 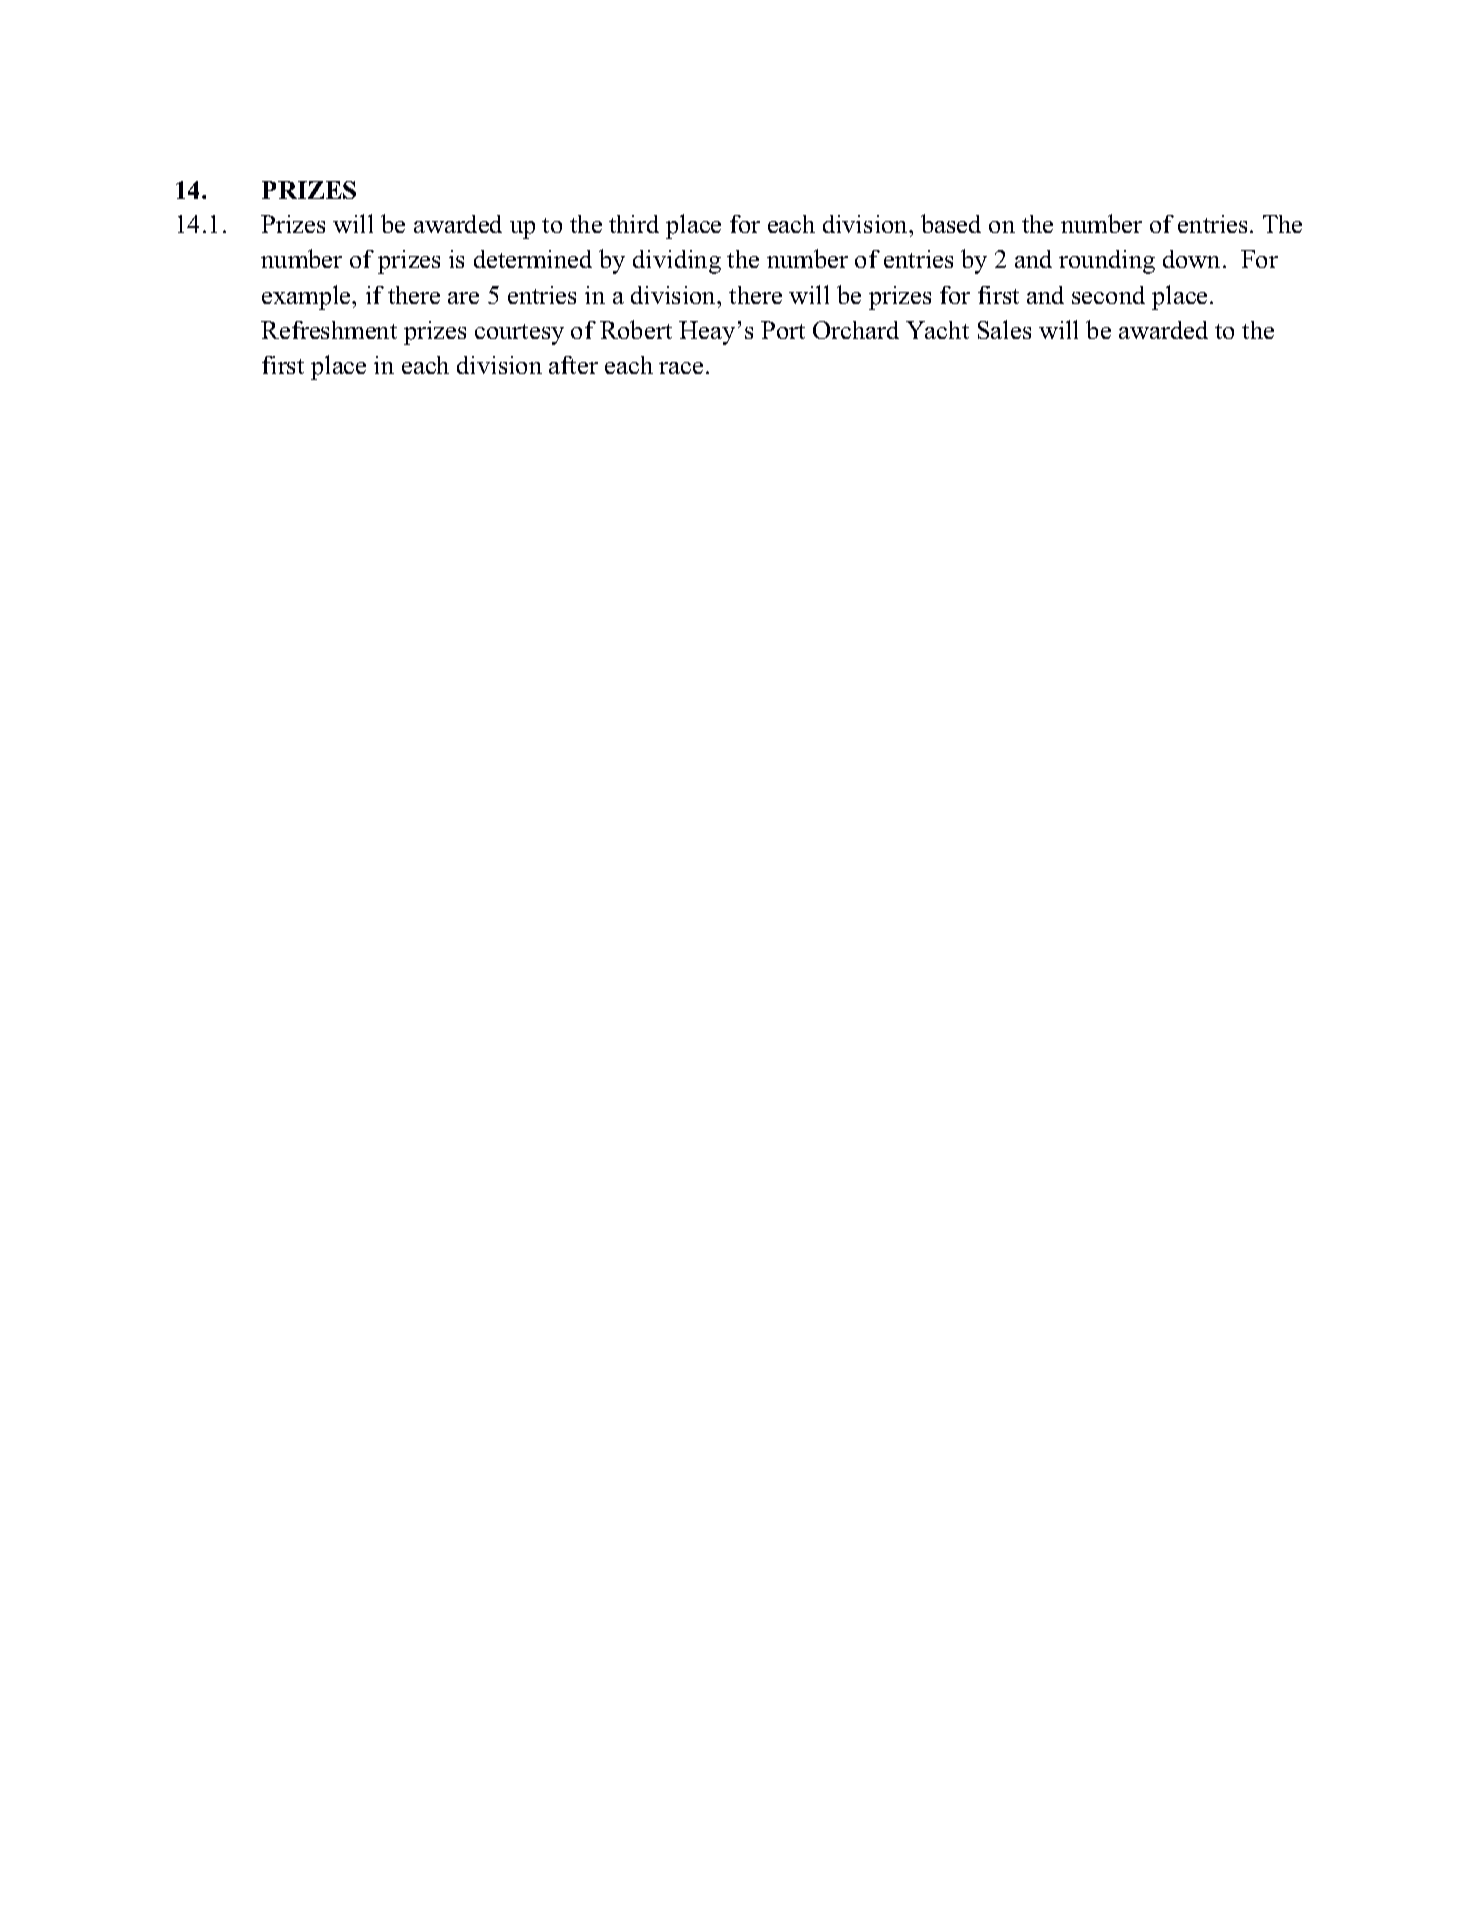 I want to click on down, so click(x=1193, y=259).
